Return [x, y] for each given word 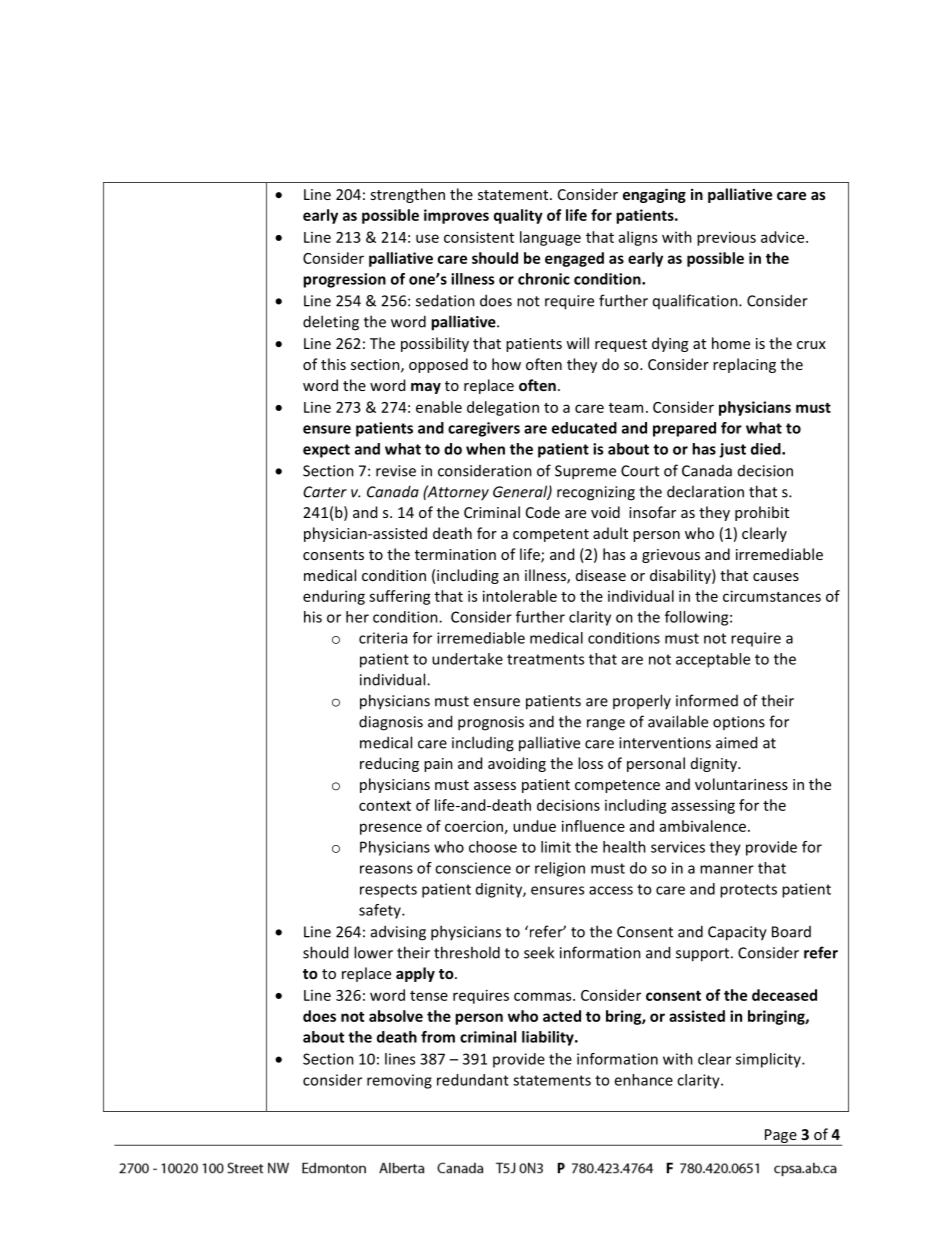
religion [560, 869]
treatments [545, 659]
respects [388, 891]
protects [748, 891]
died [767, 449]
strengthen [407, 195]
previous [726, 239]
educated [584, 428]
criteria [383, 638]
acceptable [713, 660]
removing [399, 1081]
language [550, 238]
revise [396, 471]
